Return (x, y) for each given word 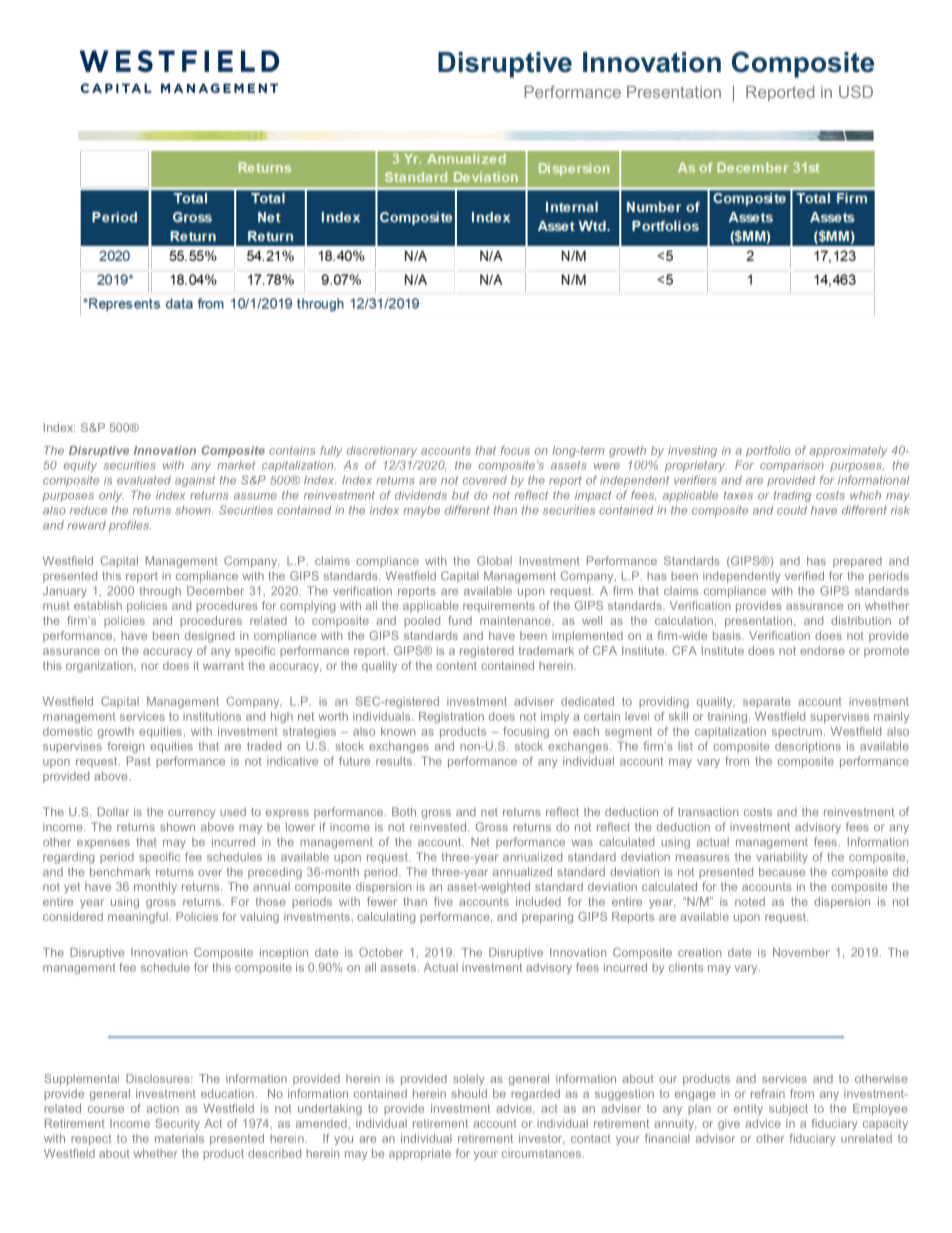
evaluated (144, 480)
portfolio (768, 451)
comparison (792, 466)
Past (139, 761)
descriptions (808, 747)
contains (292, 450)
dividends (421, 495)
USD (856, 91)
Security (177, 1124)
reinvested (439, 826)
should (469, 1093)
